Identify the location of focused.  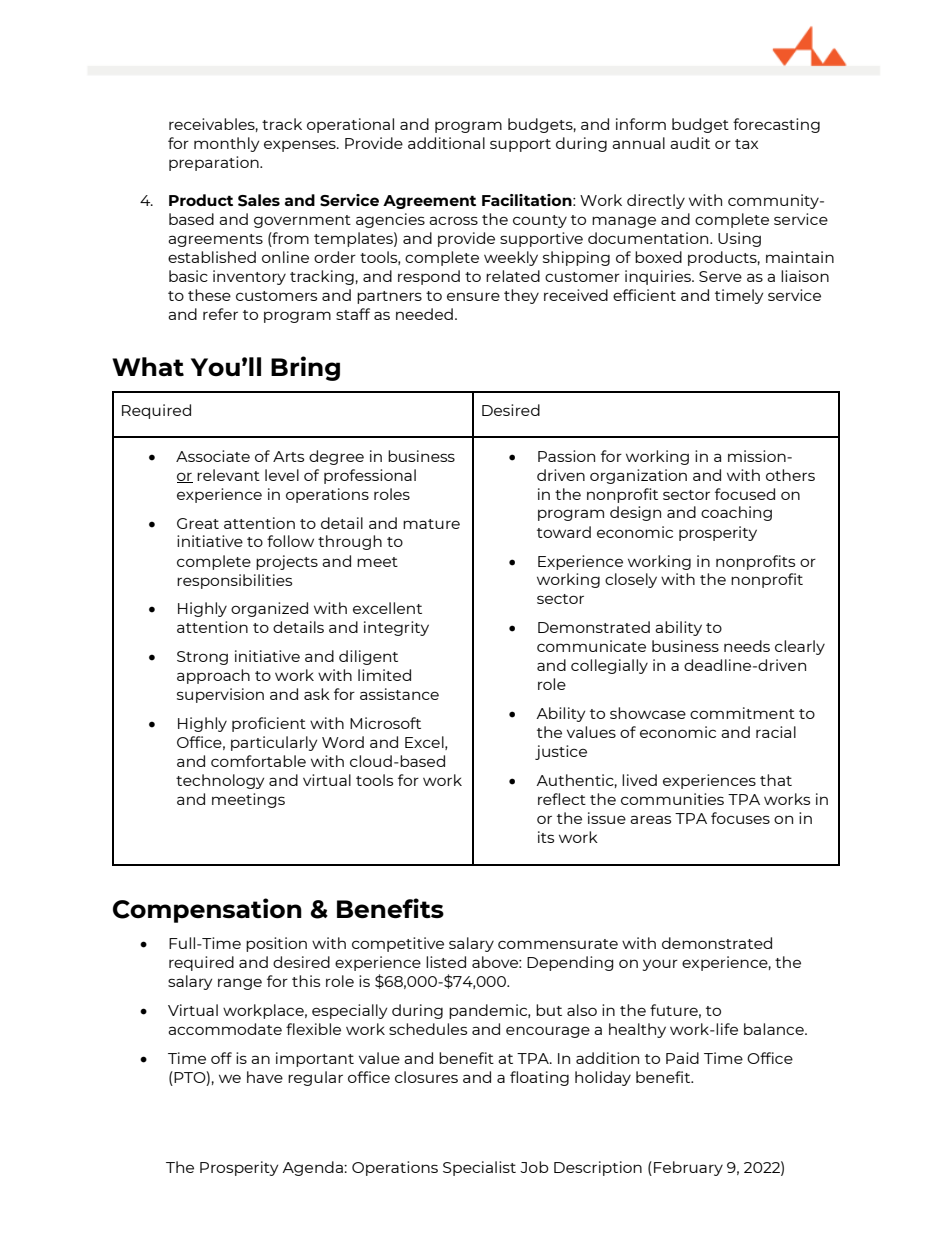
(745, 494).
